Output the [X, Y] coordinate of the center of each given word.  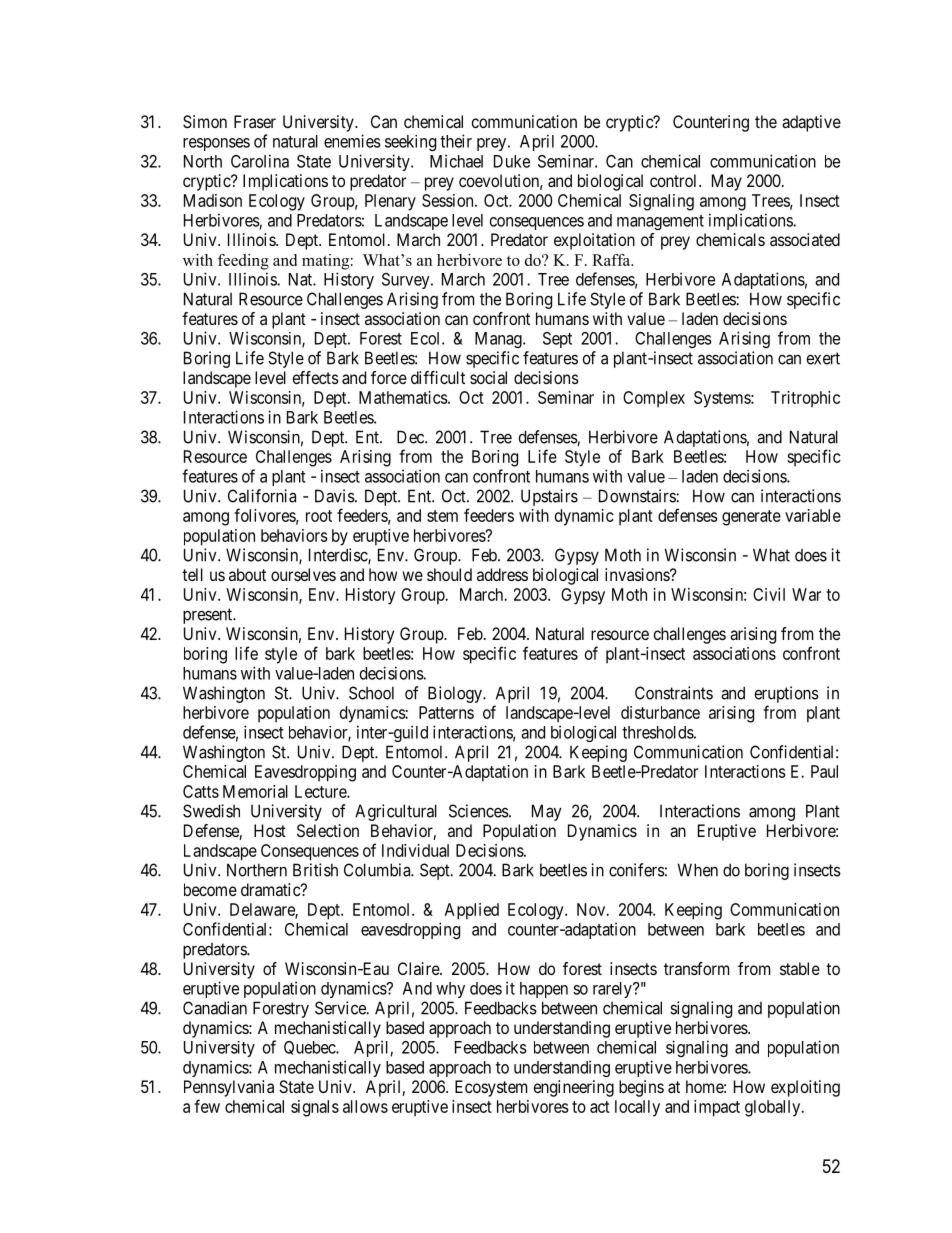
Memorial [255, 791]
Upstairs [549, 497]
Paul [824, 771]
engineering [574, 1088]
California [262, 496]
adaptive [811, 123]
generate [751, 518]
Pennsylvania [229, 1088]
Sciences [479, 811]
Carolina [260, 161]
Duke [512, 161]
